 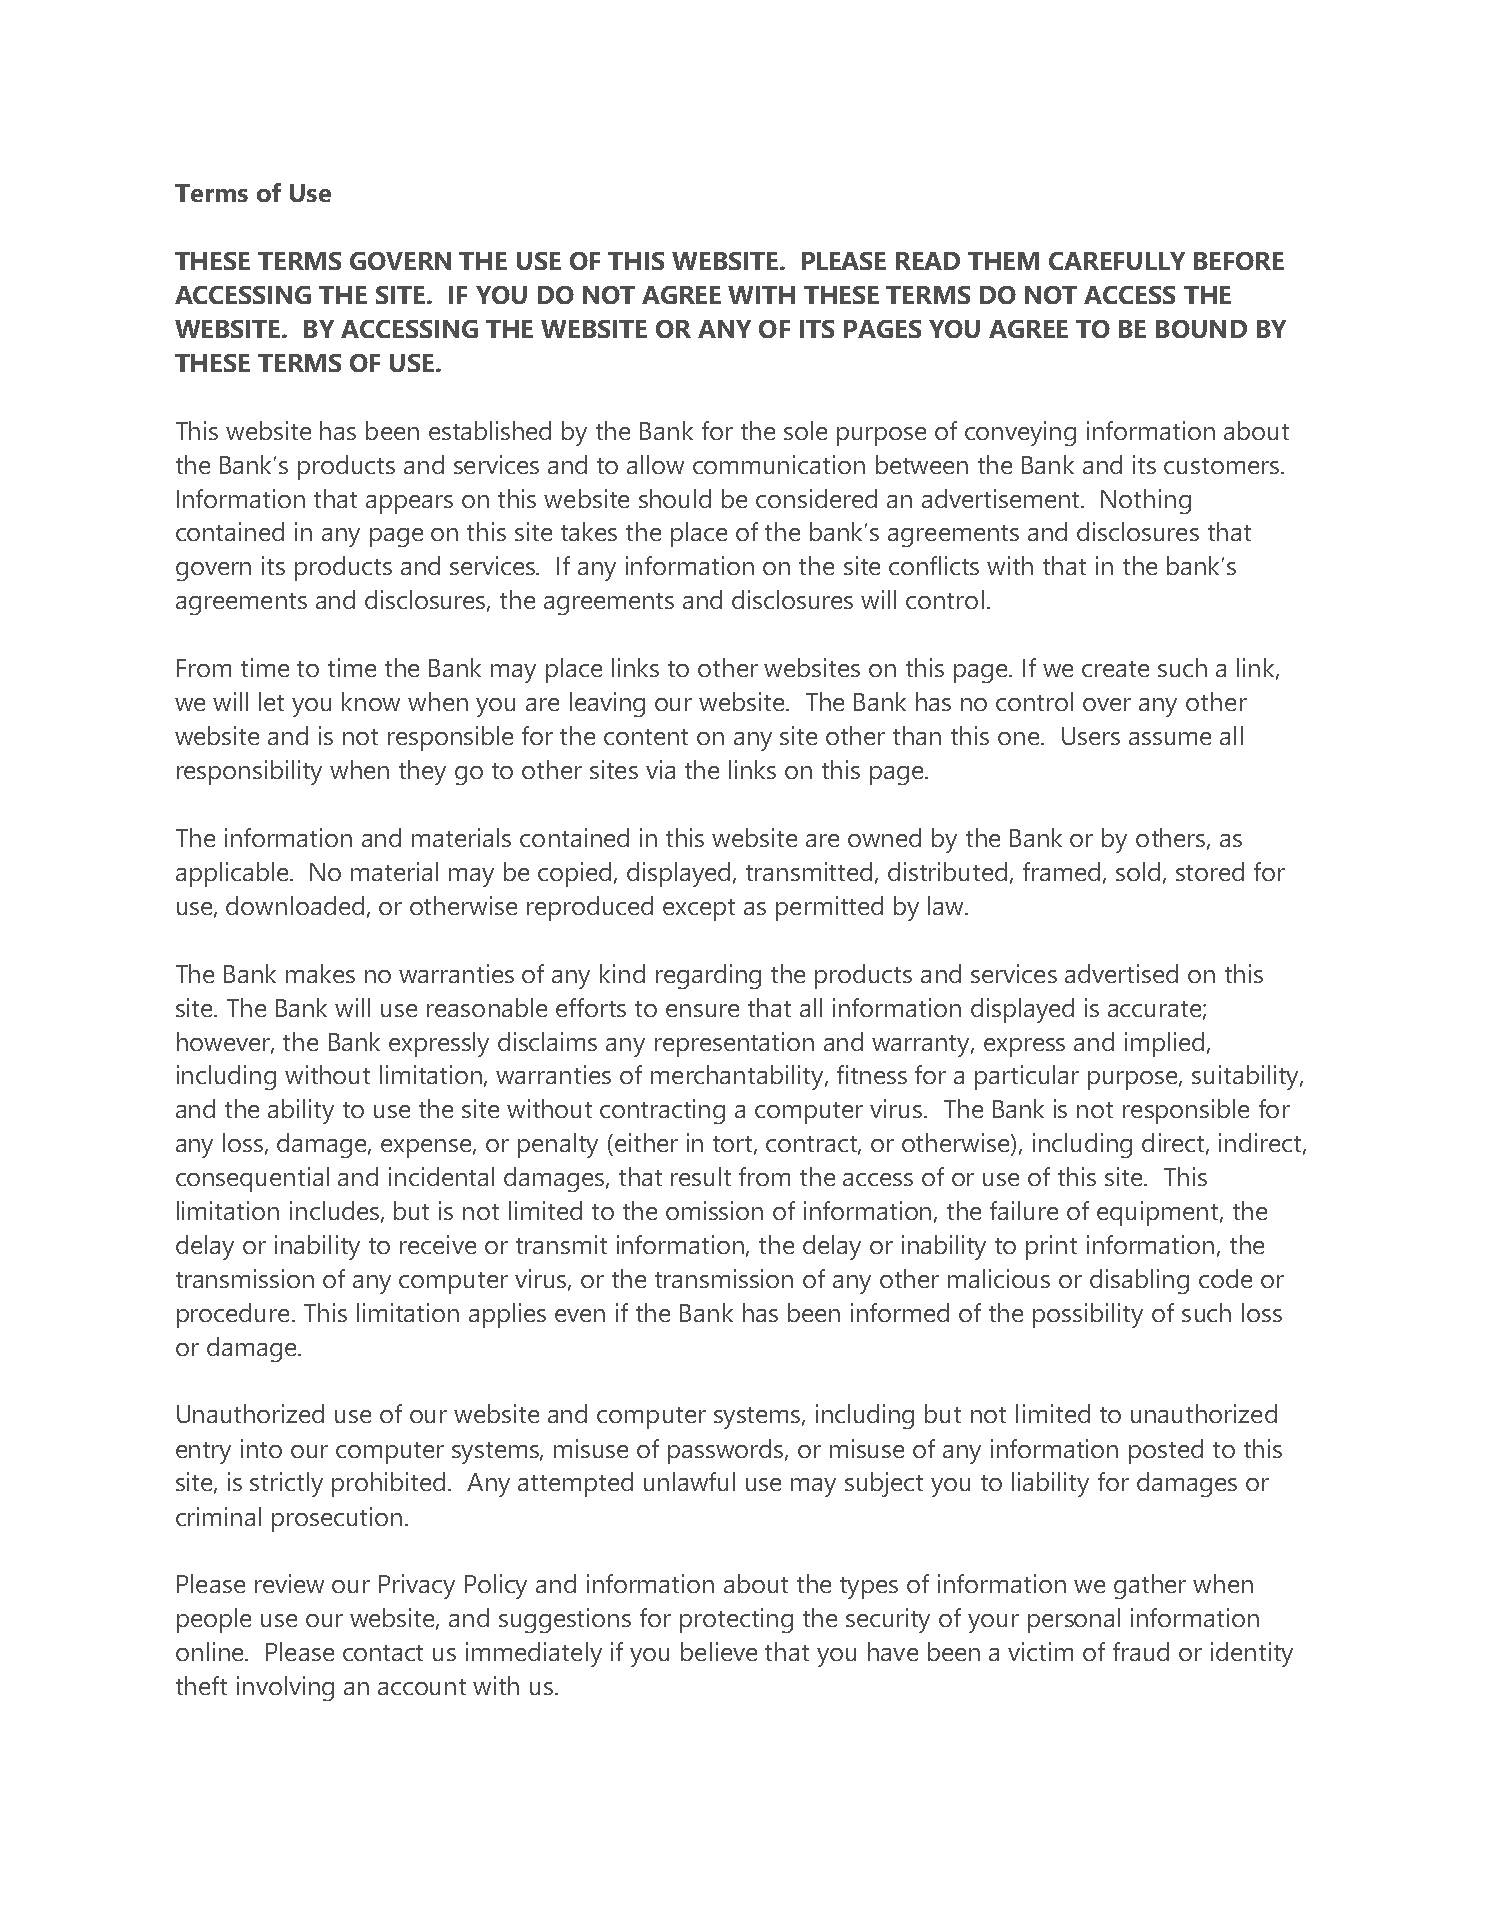 What do you see at coordinates (233, 1315) in the screenshot?
I see `procedure` at bounding box center [233, 1315].
